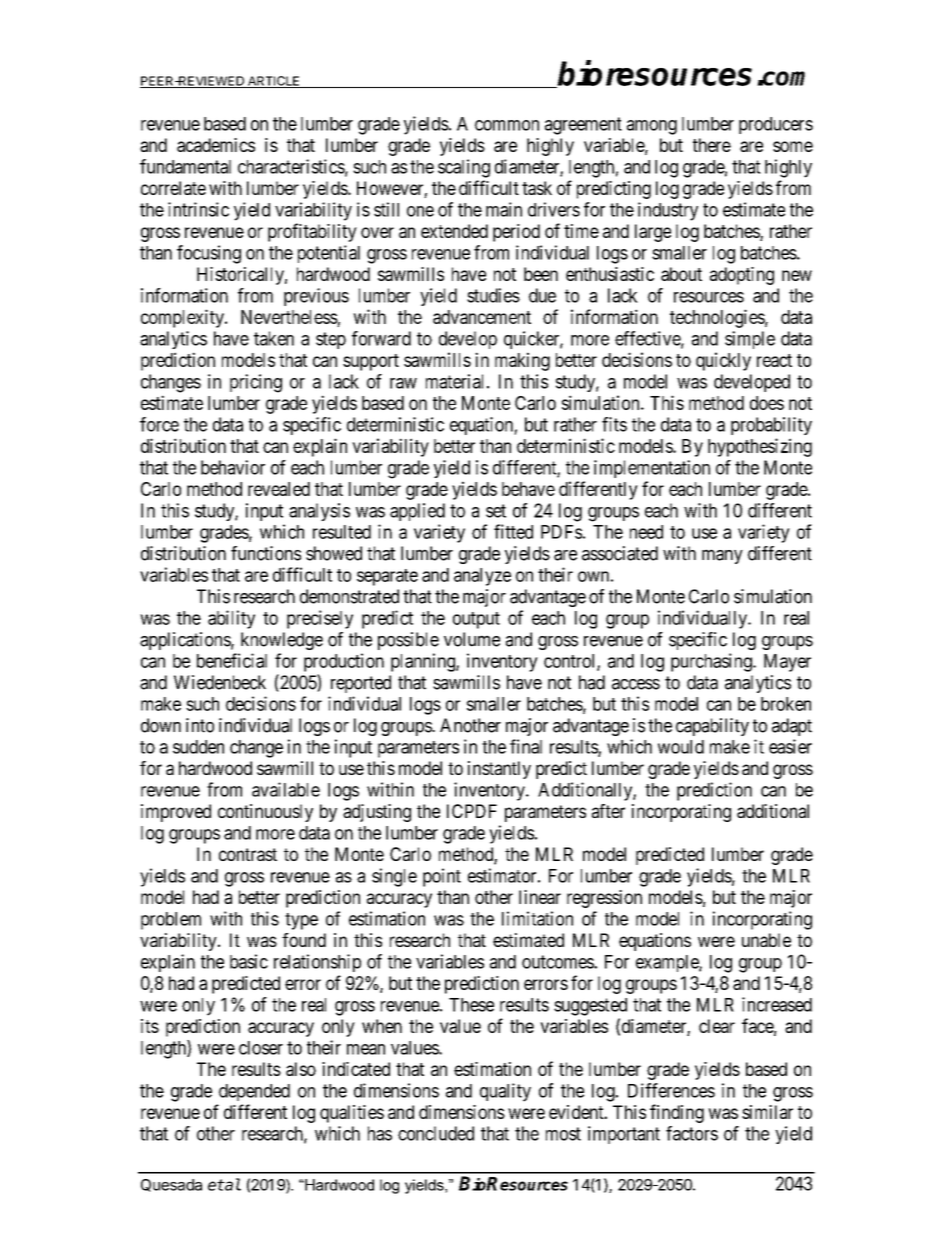 The width and height of the page is (952, 1233). What do you see at coordinates (507, 125) in the page?
I see `common` at bounding box center [507, 125].
